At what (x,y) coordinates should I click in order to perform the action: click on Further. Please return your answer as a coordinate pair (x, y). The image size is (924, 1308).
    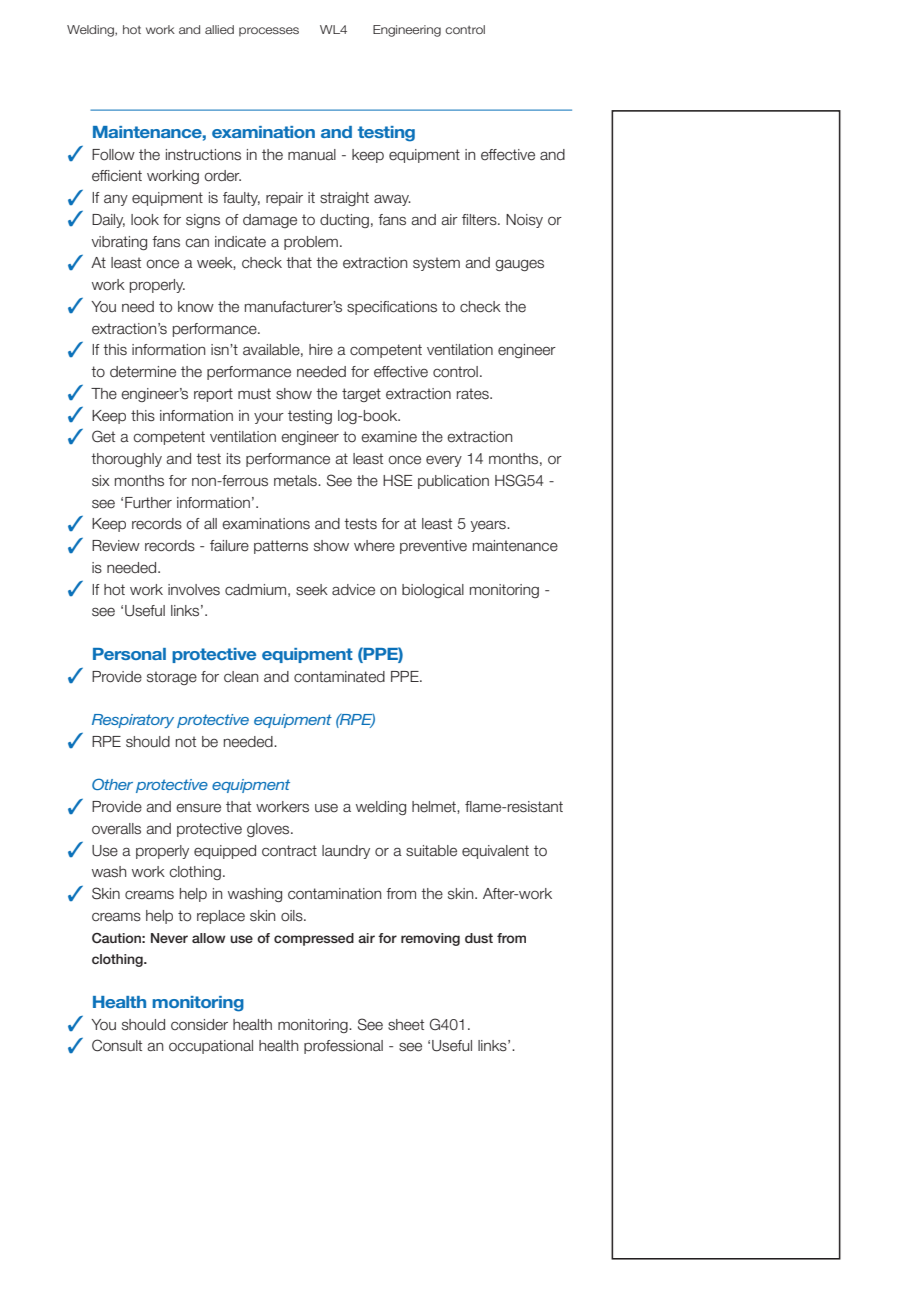
    Looking at the image, I should click on (148, 503).
